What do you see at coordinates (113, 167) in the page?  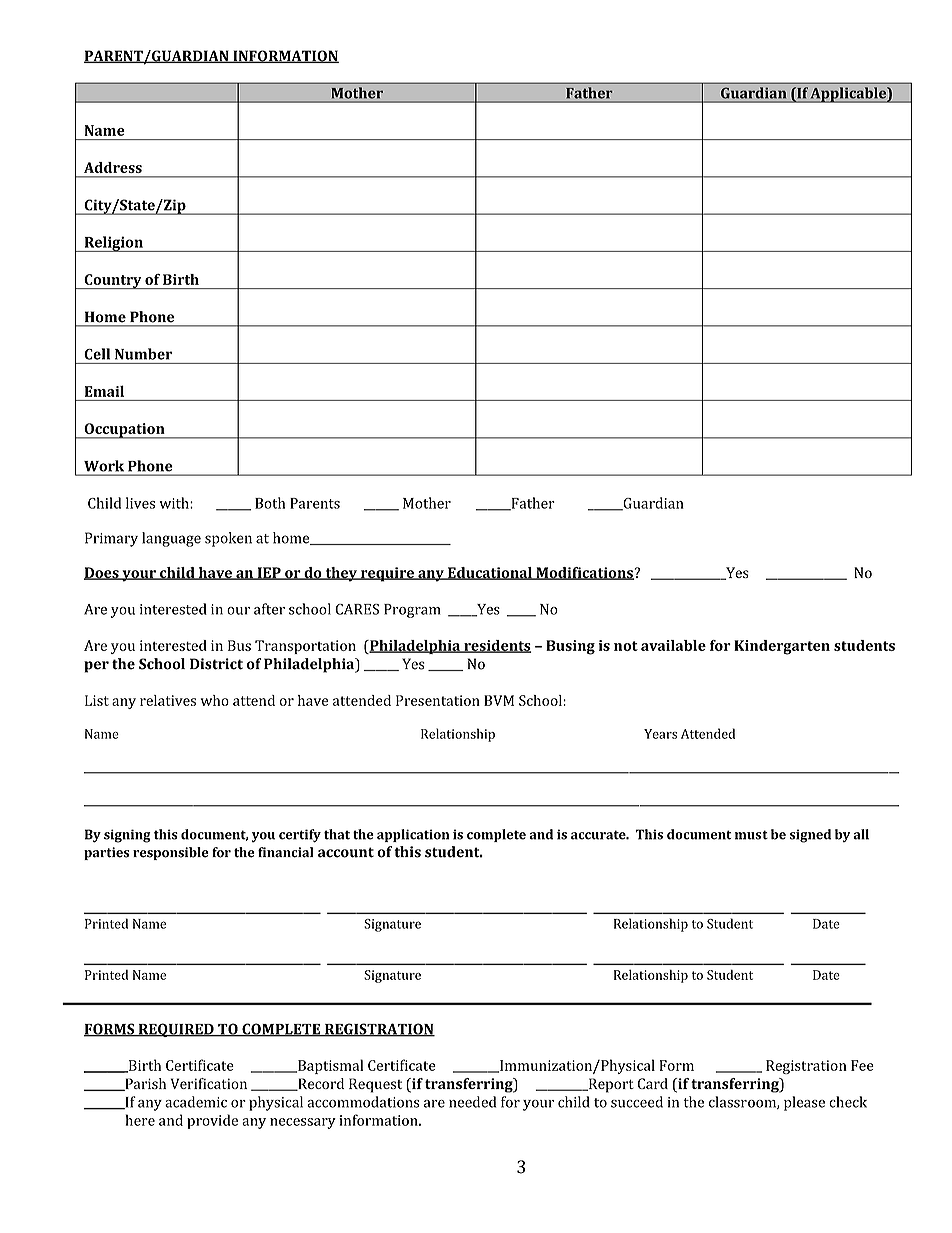 I see `Address` at bounding box center [113, 167].
